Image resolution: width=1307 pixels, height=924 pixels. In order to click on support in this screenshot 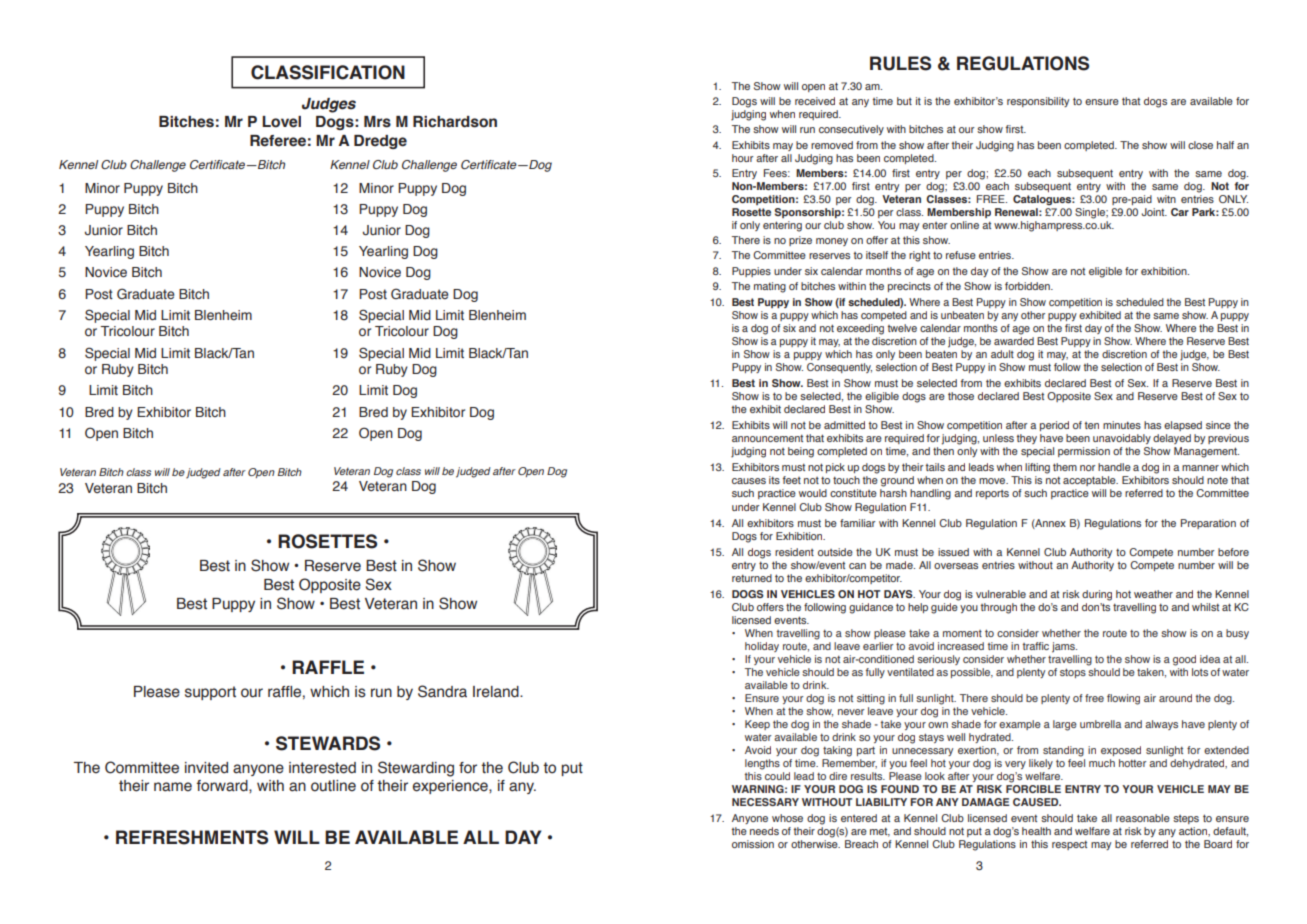, I will do `click(210, 693)`.
